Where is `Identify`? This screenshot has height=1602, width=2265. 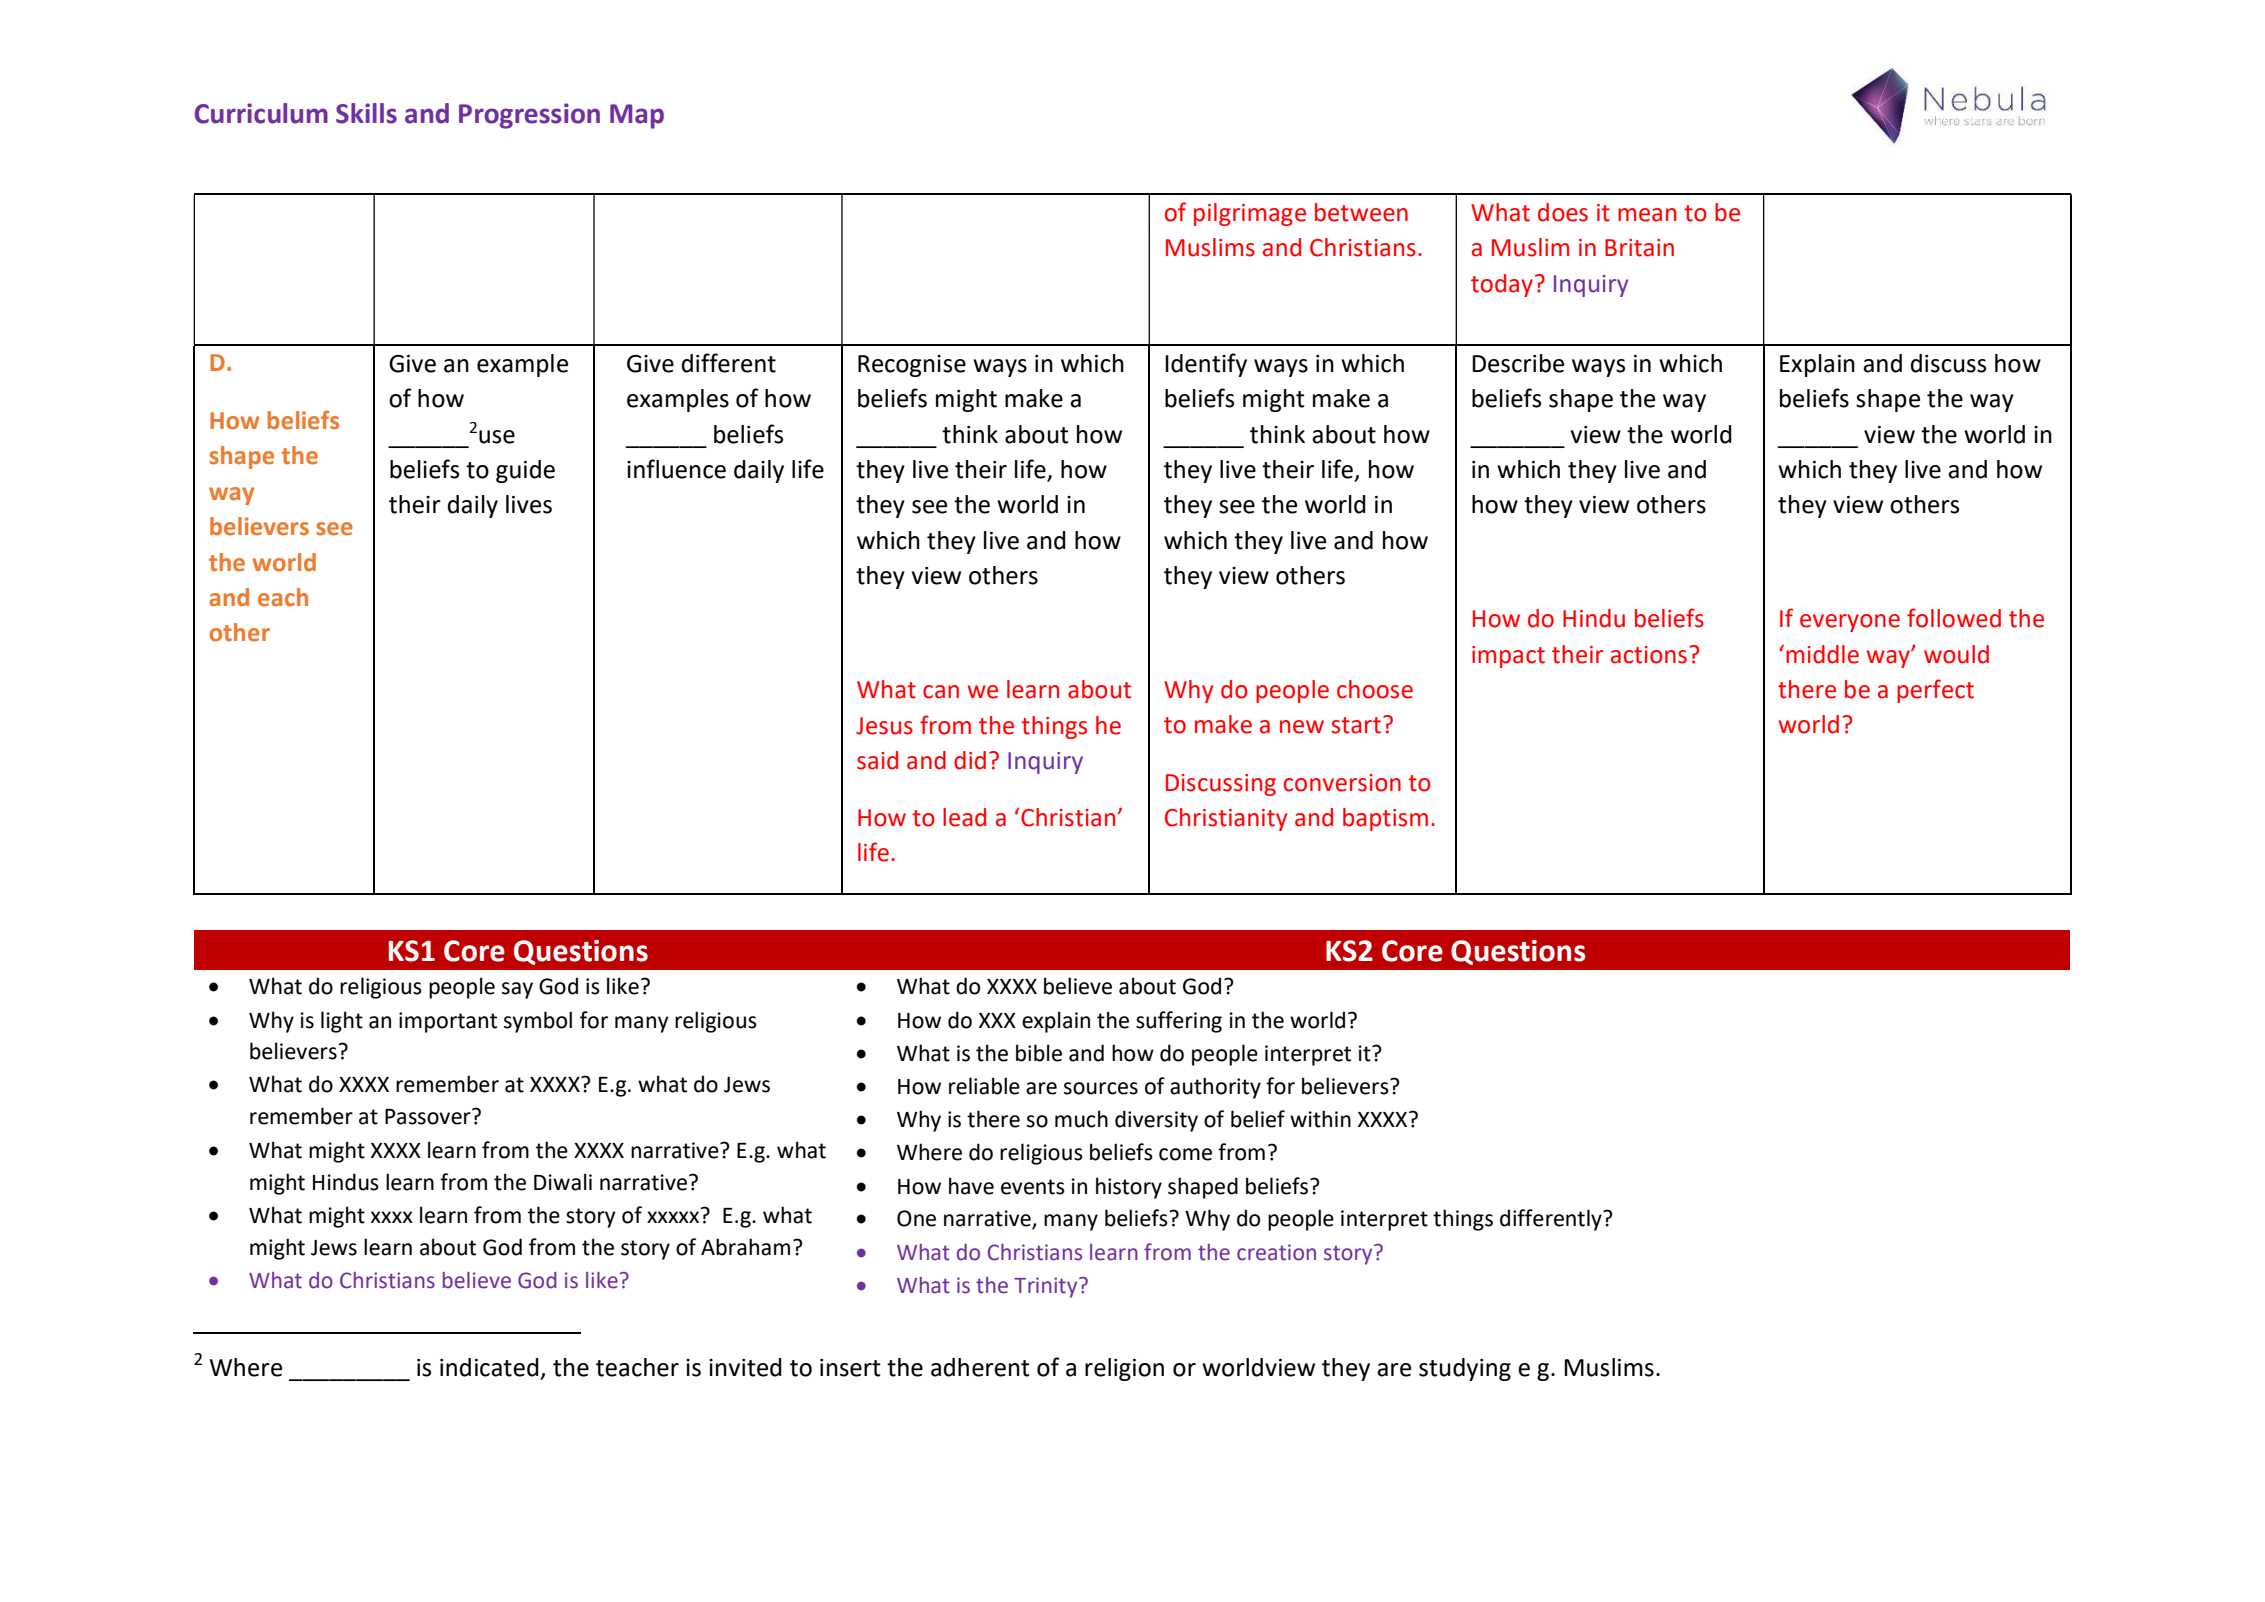 Identify is located at coordinates (1206, 365).
